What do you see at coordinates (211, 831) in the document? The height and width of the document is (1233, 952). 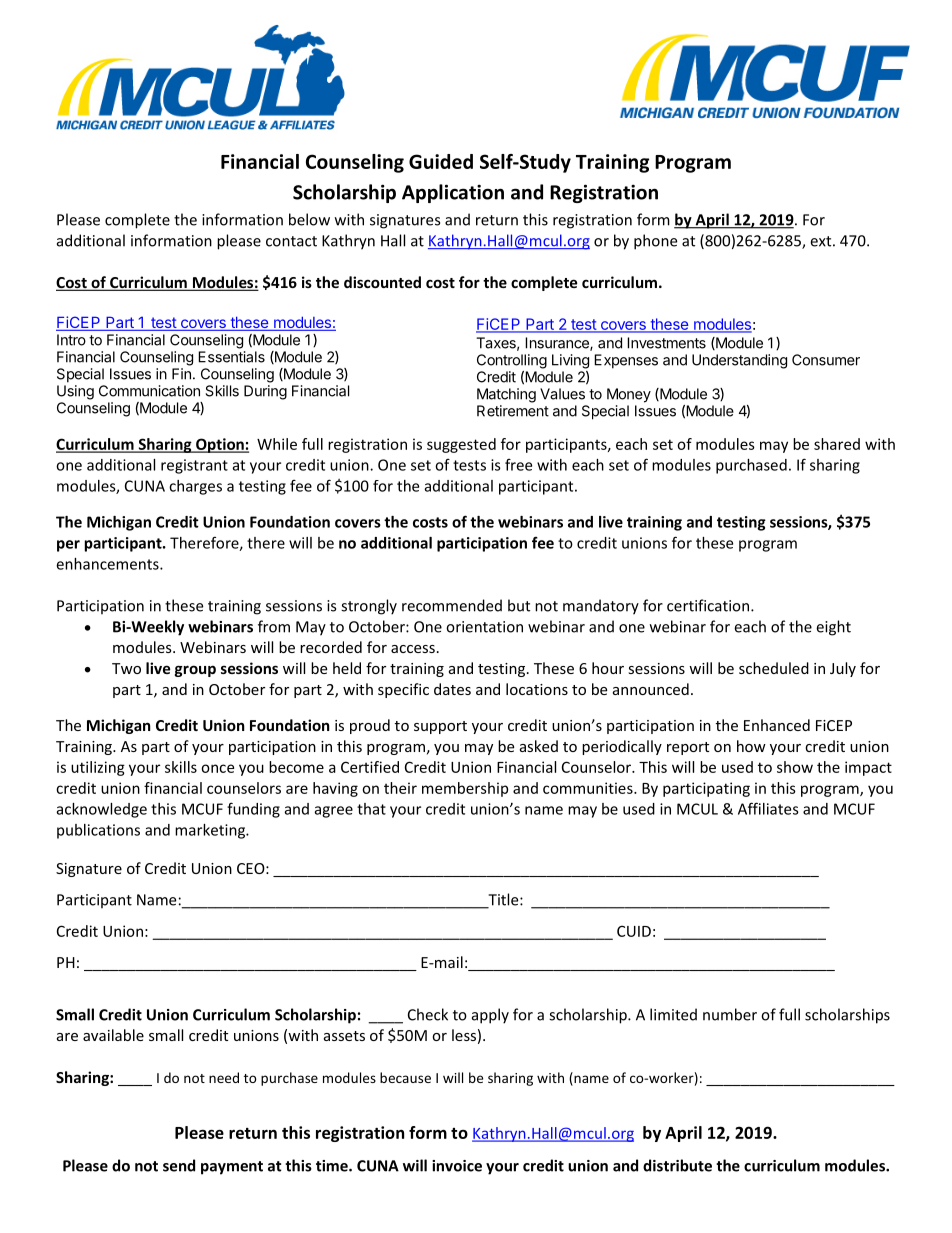 I see `marketing` at bounding box center [211, 831].
